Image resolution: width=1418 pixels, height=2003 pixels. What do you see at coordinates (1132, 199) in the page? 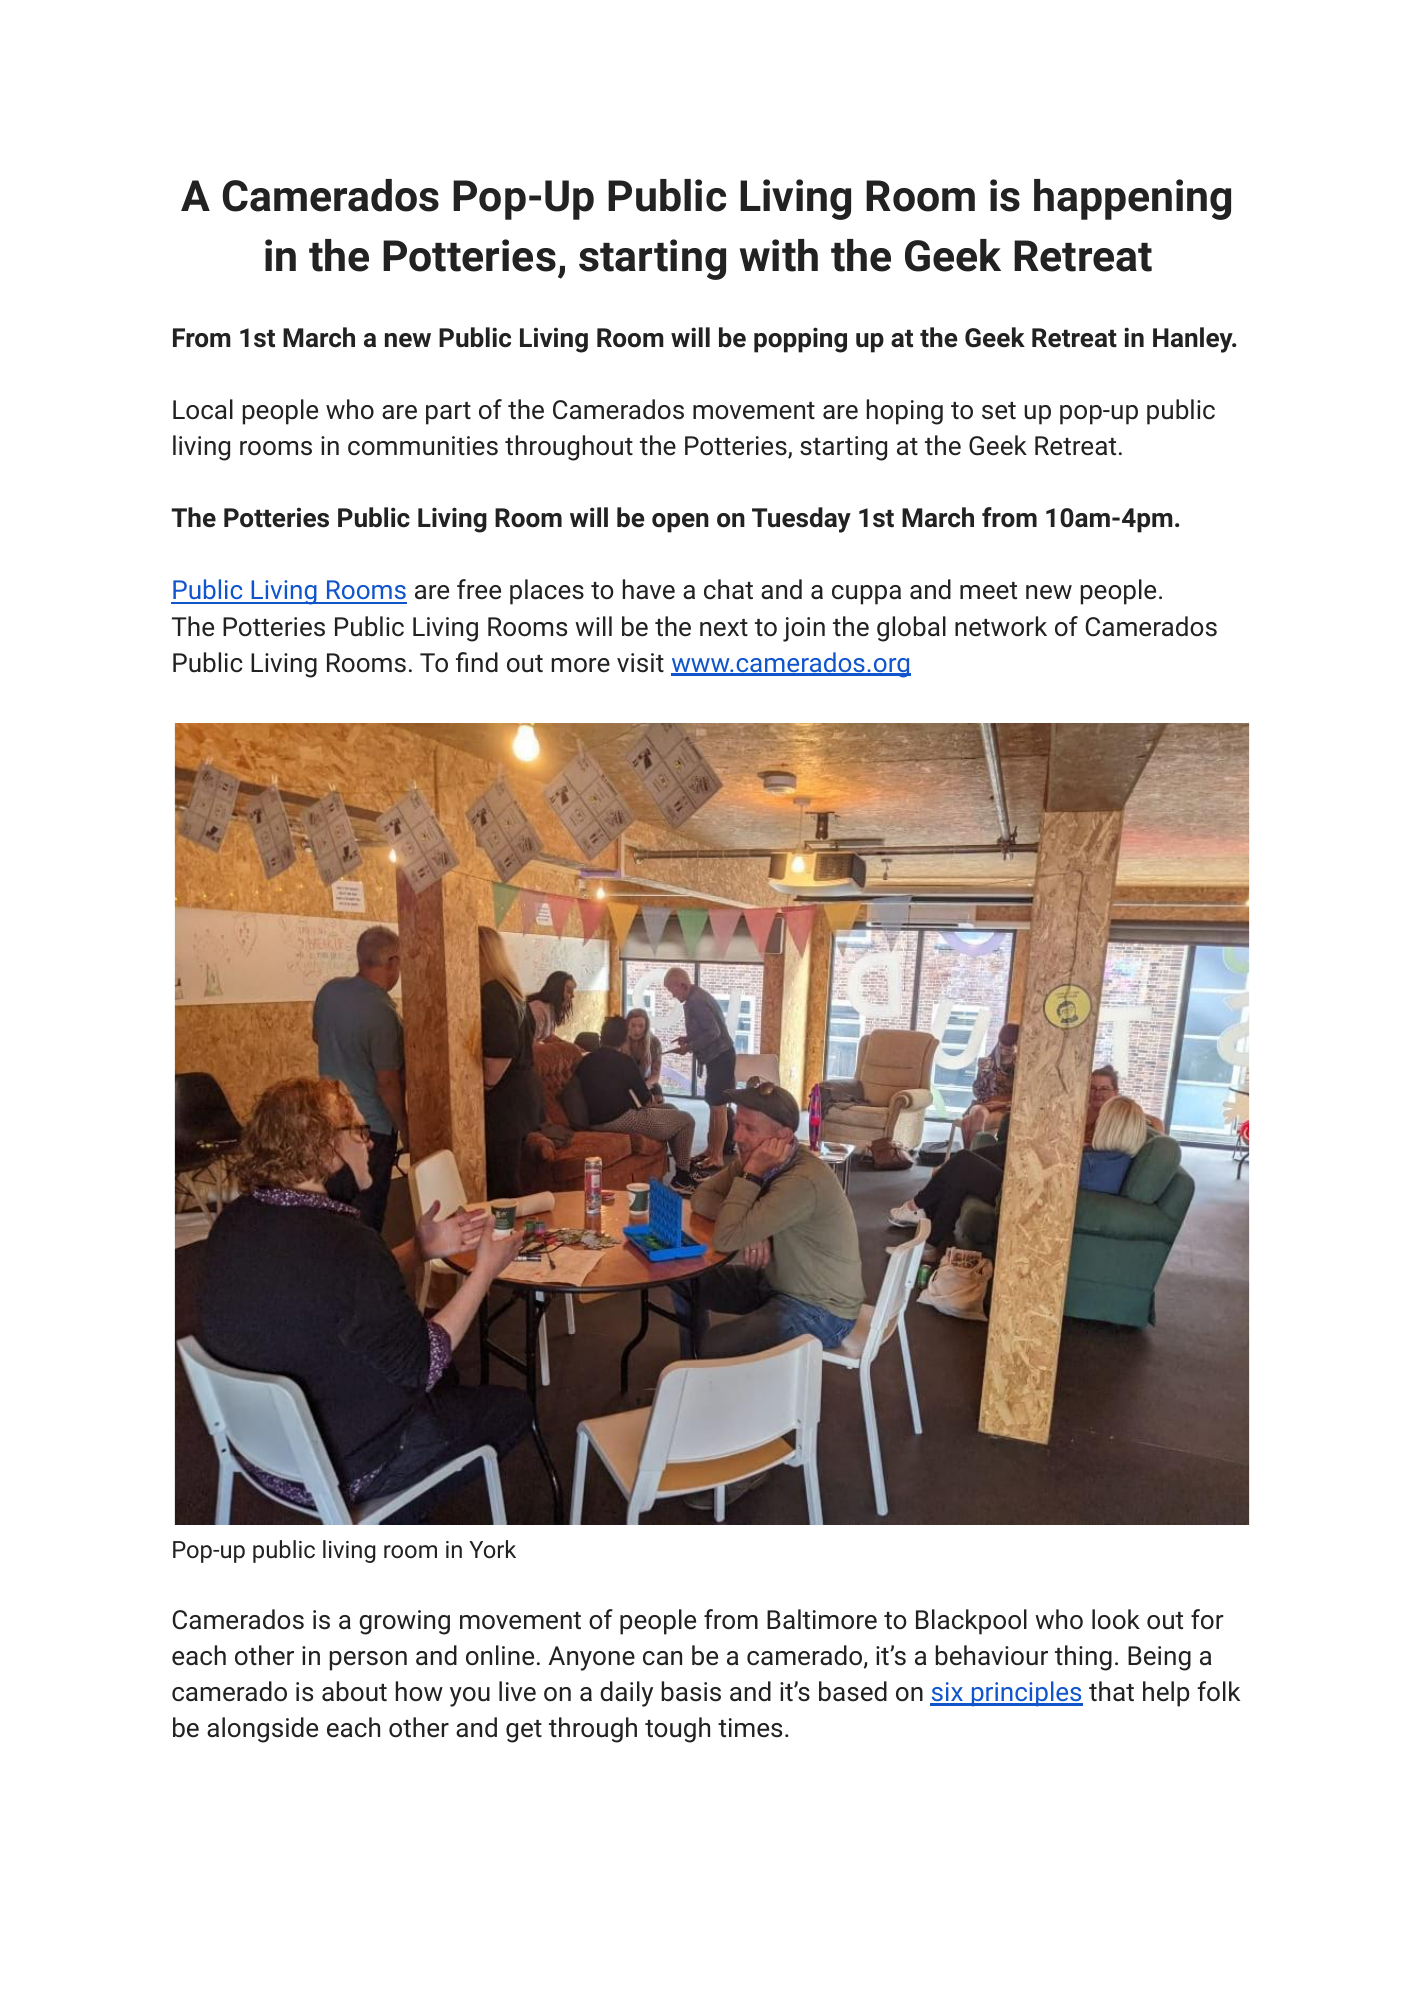
I see `happening` at bounding box center [1132, 199].
